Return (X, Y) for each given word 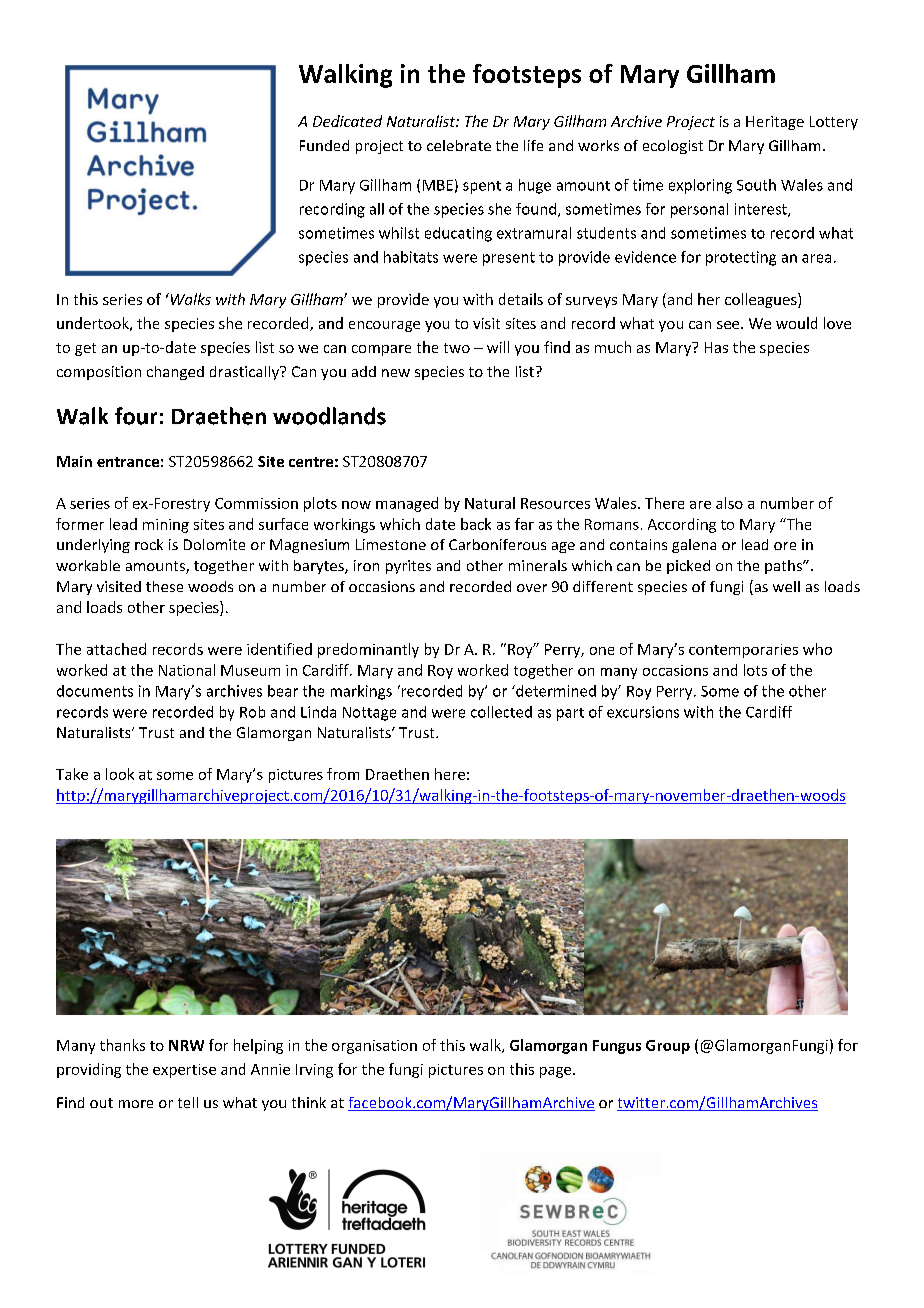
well (786, 586)
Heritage (775, 123)
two (457, 348)
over (532, 588)
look (120, 774)
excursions (643, 712)
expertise (184, 1071)
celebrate (459, 145)
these (164, 586)
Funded (324, 145)
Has (716, 347)
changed (175, 373)
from (343, 774)
